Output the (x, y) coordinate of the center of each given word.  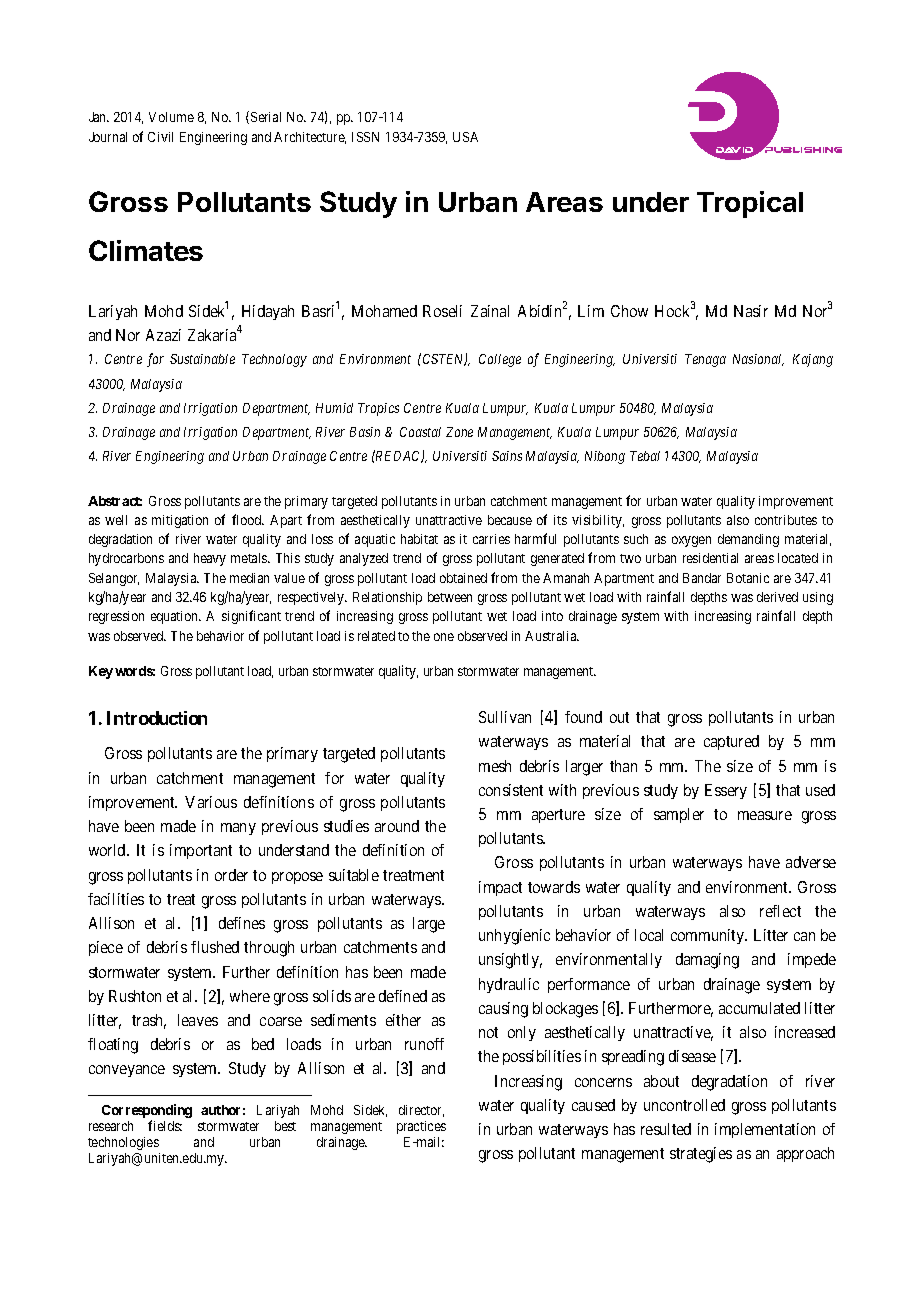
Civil (160, 137)
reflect (780, 911)
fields (165, 1125)
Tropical (750, 204)
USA (465, 137)
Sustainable (202, 359)
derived (777, 597)
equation (176, 617)
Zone (459, 432)
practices (421, 1127)
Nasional (758, 360)
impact (500, 888)
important (201, 851)
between (450, 597)
